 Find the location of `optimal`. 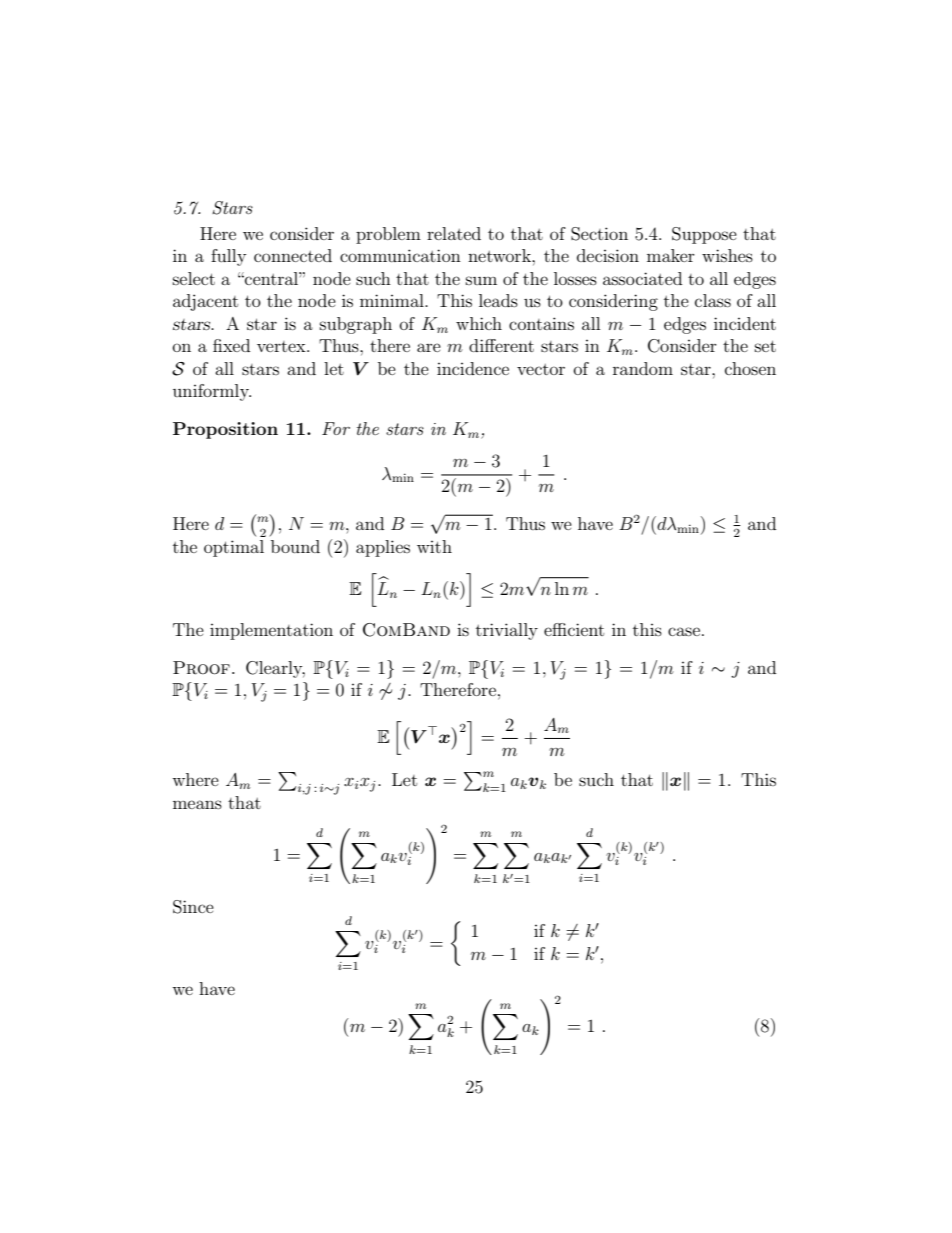

optimal is located at coordinates (234, 548).
